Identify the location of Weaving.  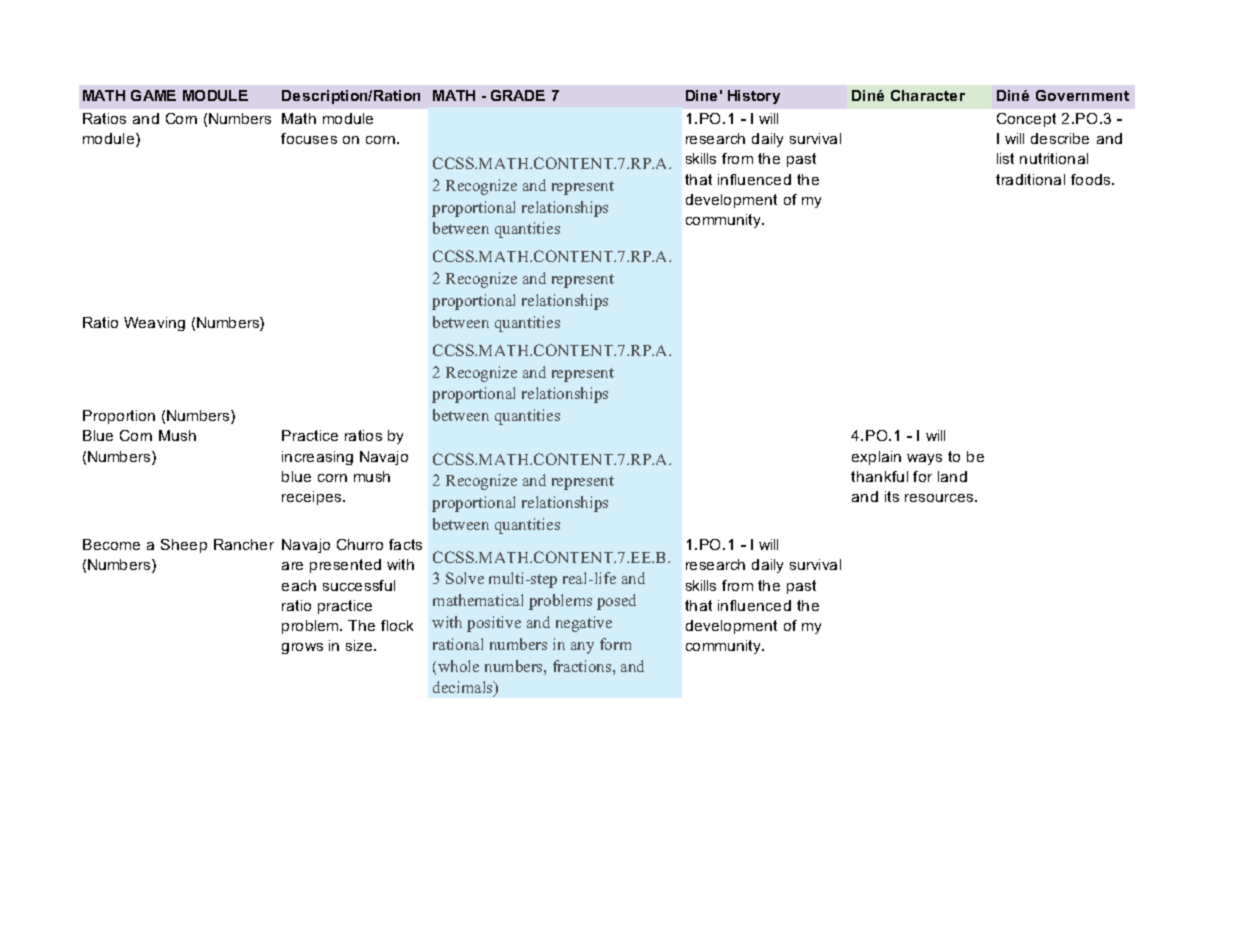
(154, 324).
